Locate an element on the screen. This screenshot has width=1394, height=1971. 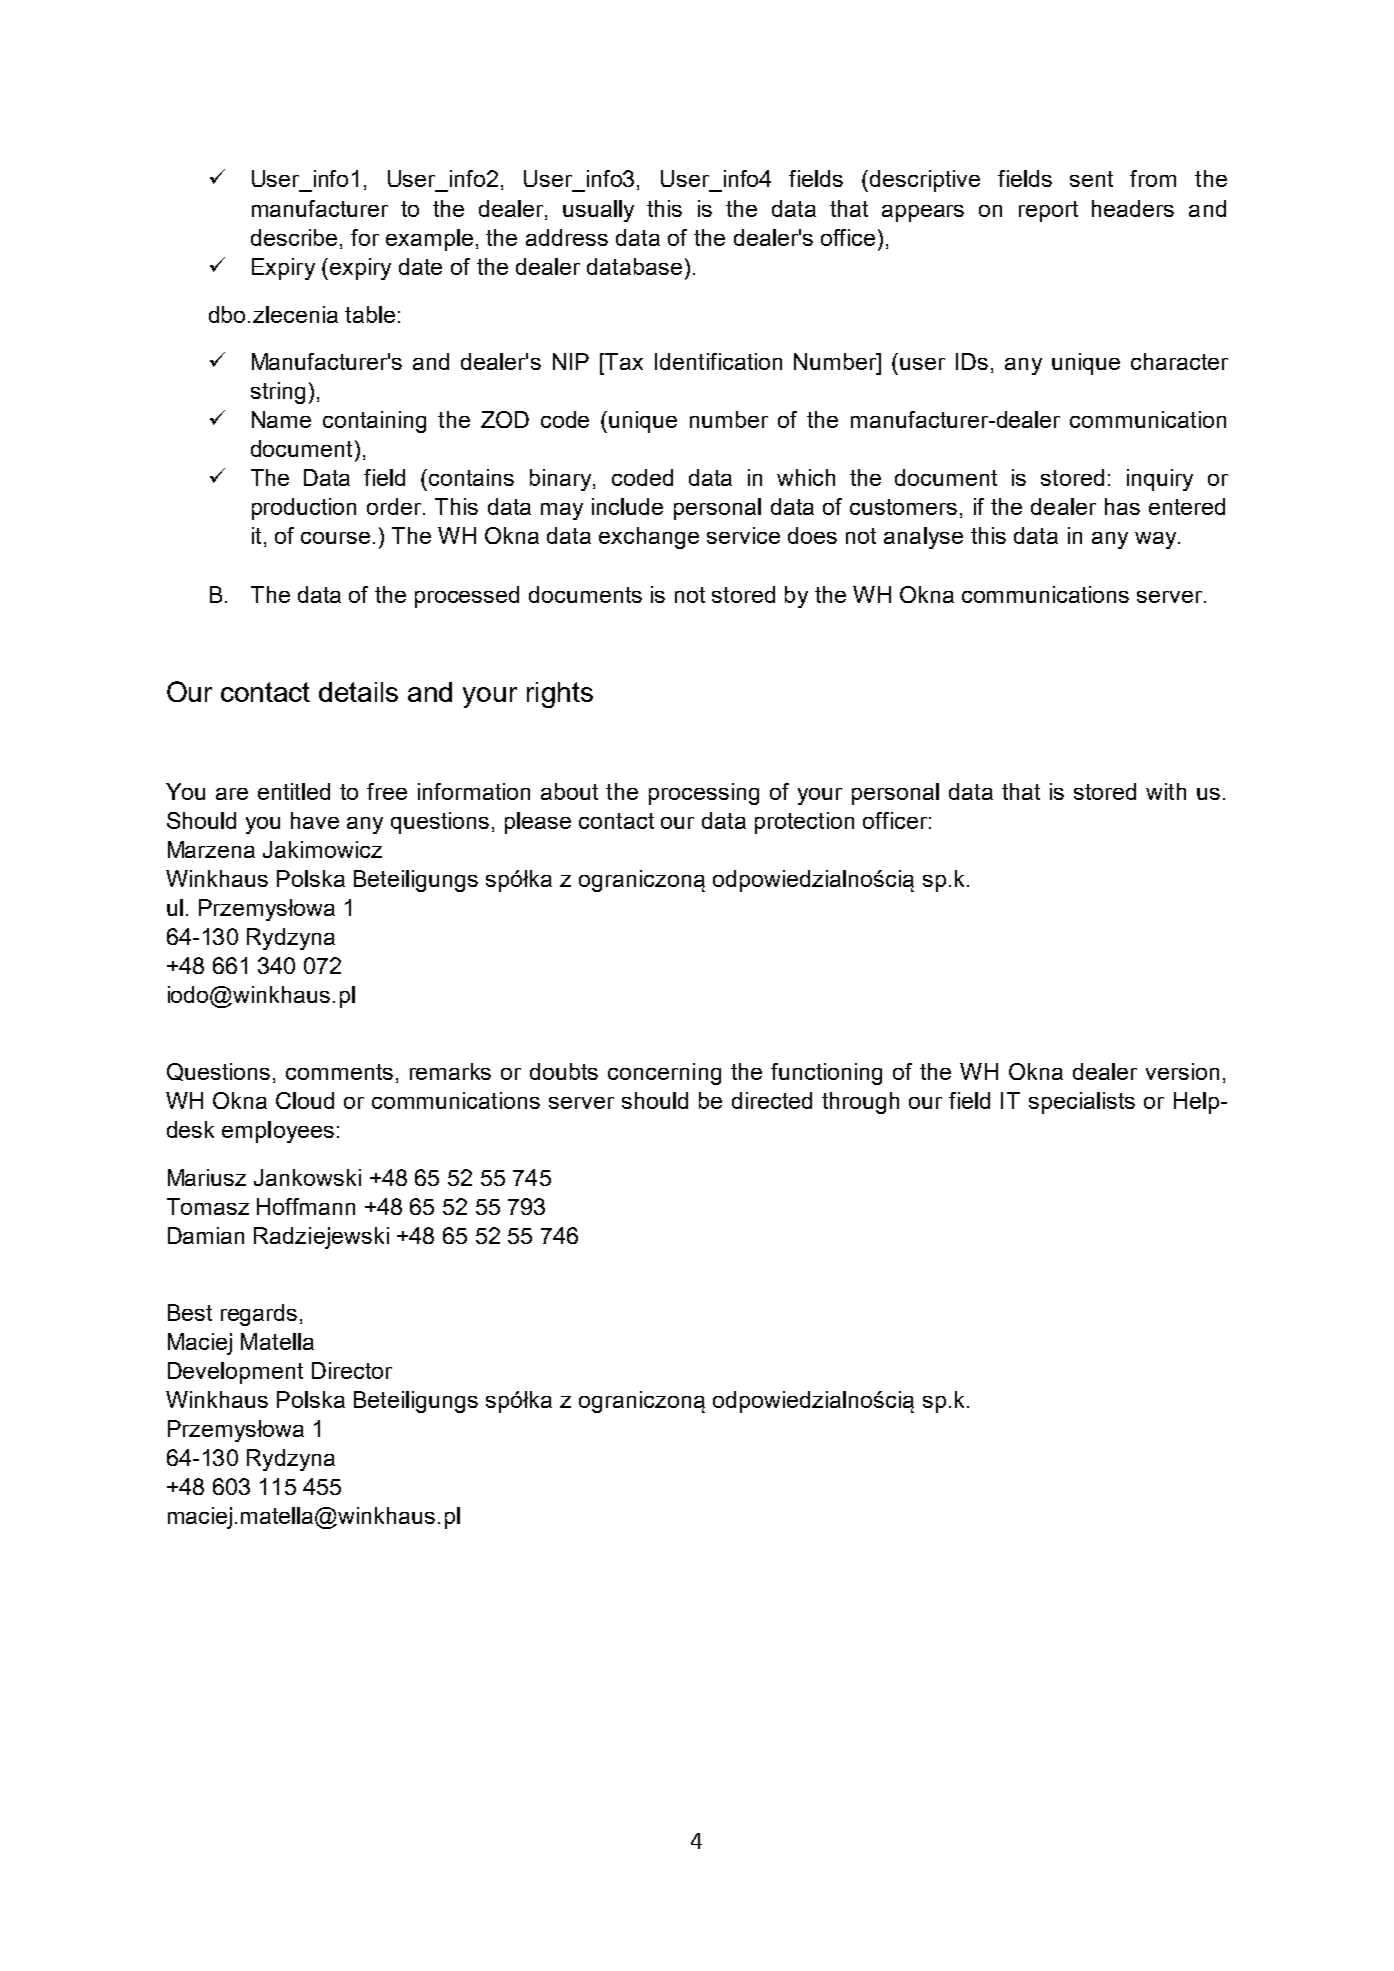
specialists is located at coordinates (1082, 1103).
